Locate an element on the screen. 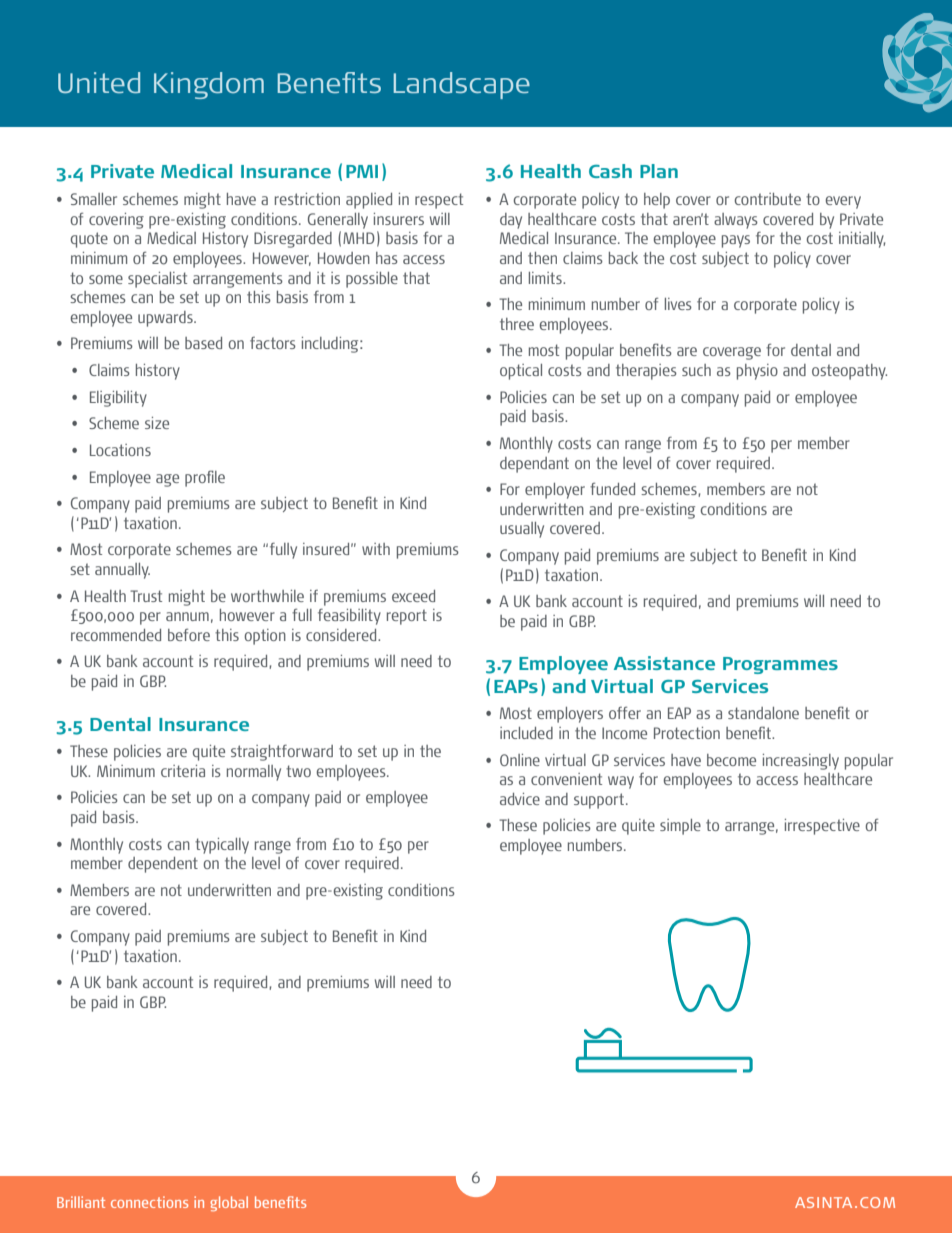 The height and width of the screenshot is (1233, 952). global is located at coordinates (229, 1203).
